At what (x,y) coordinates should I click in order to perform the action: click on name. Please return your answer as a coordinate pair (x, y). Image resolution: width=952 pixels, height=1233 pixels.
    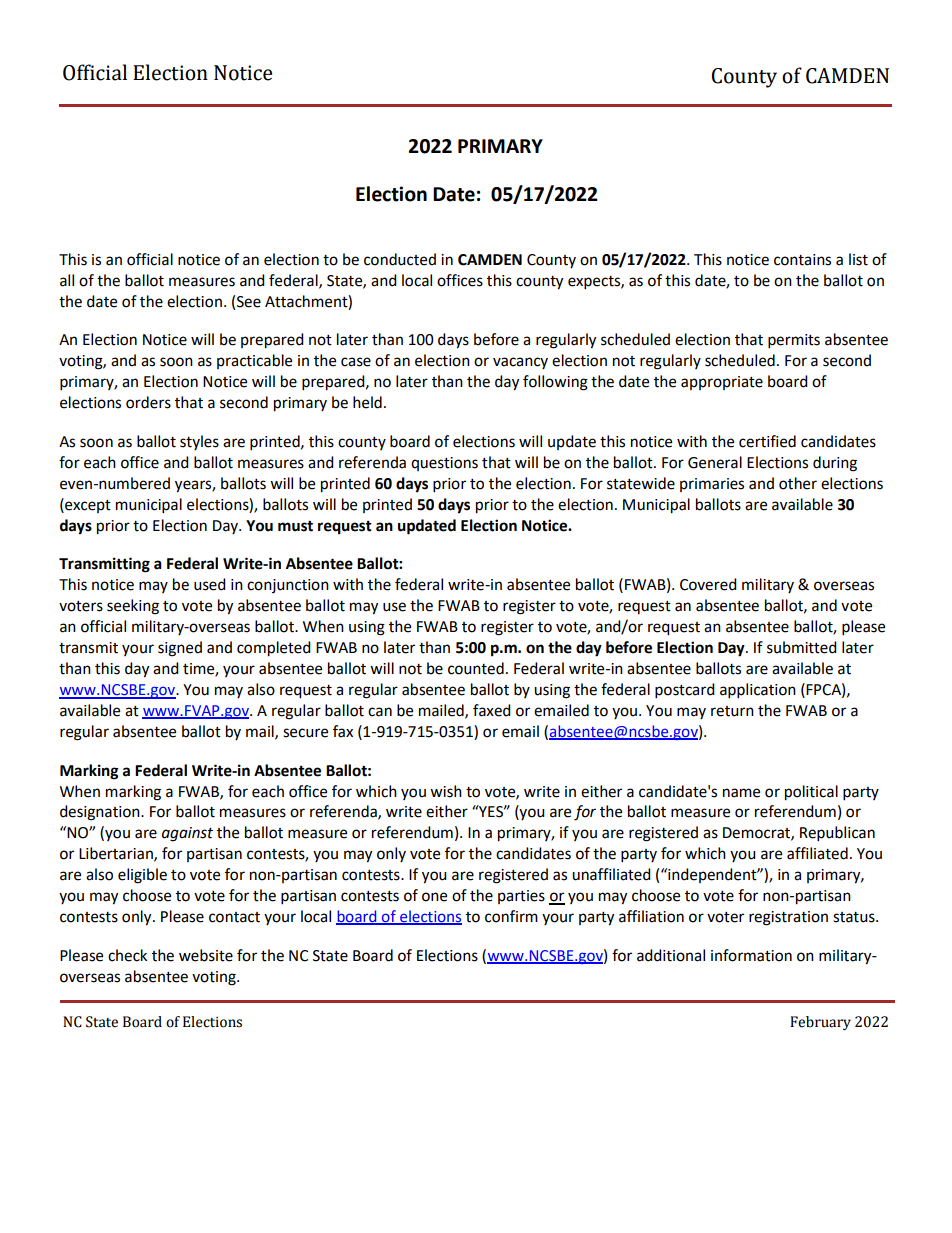
    Looking at the image, I should click on (741, 793).
